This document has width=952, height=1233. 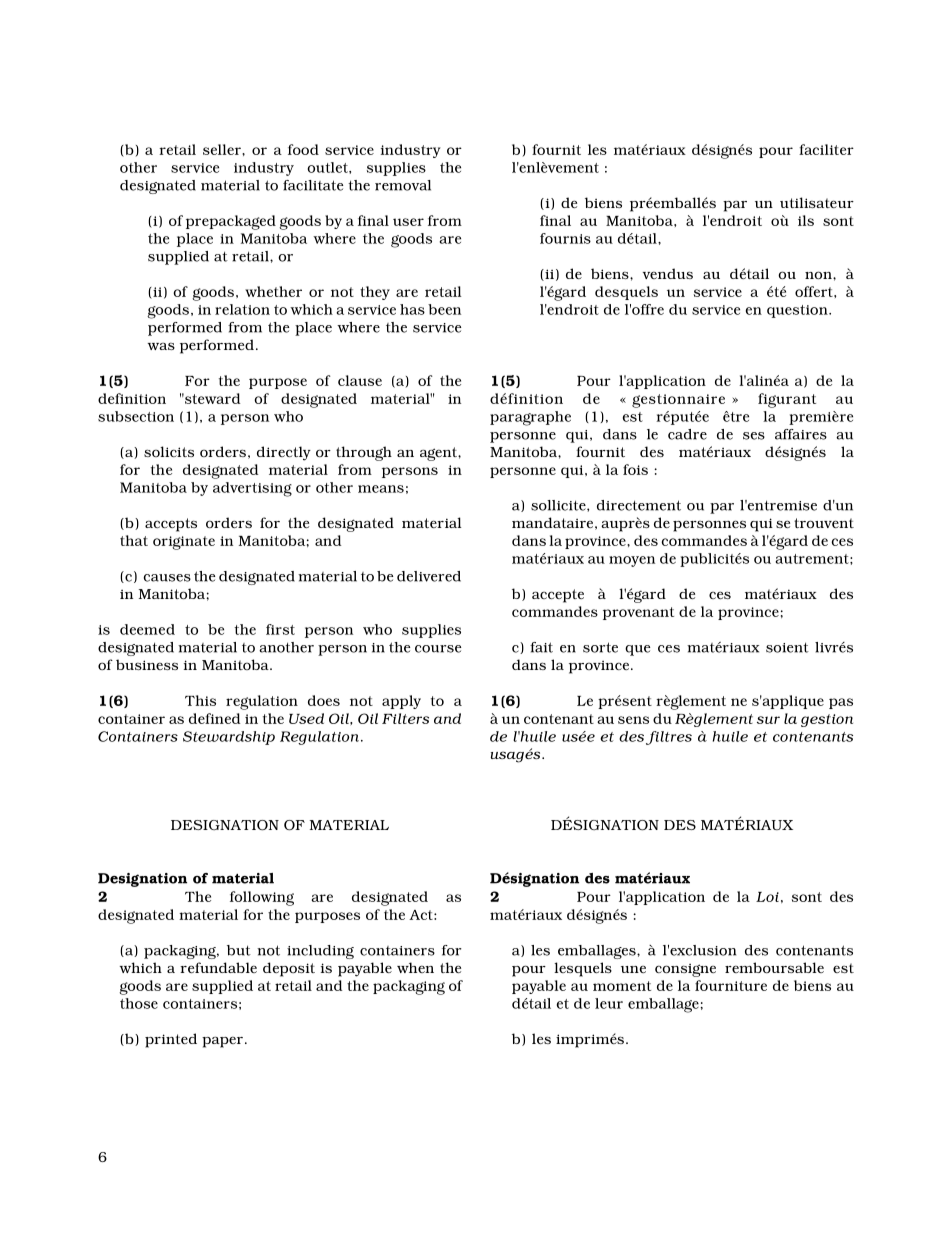 I want to click on paper, so click(x=222, y=1042).
